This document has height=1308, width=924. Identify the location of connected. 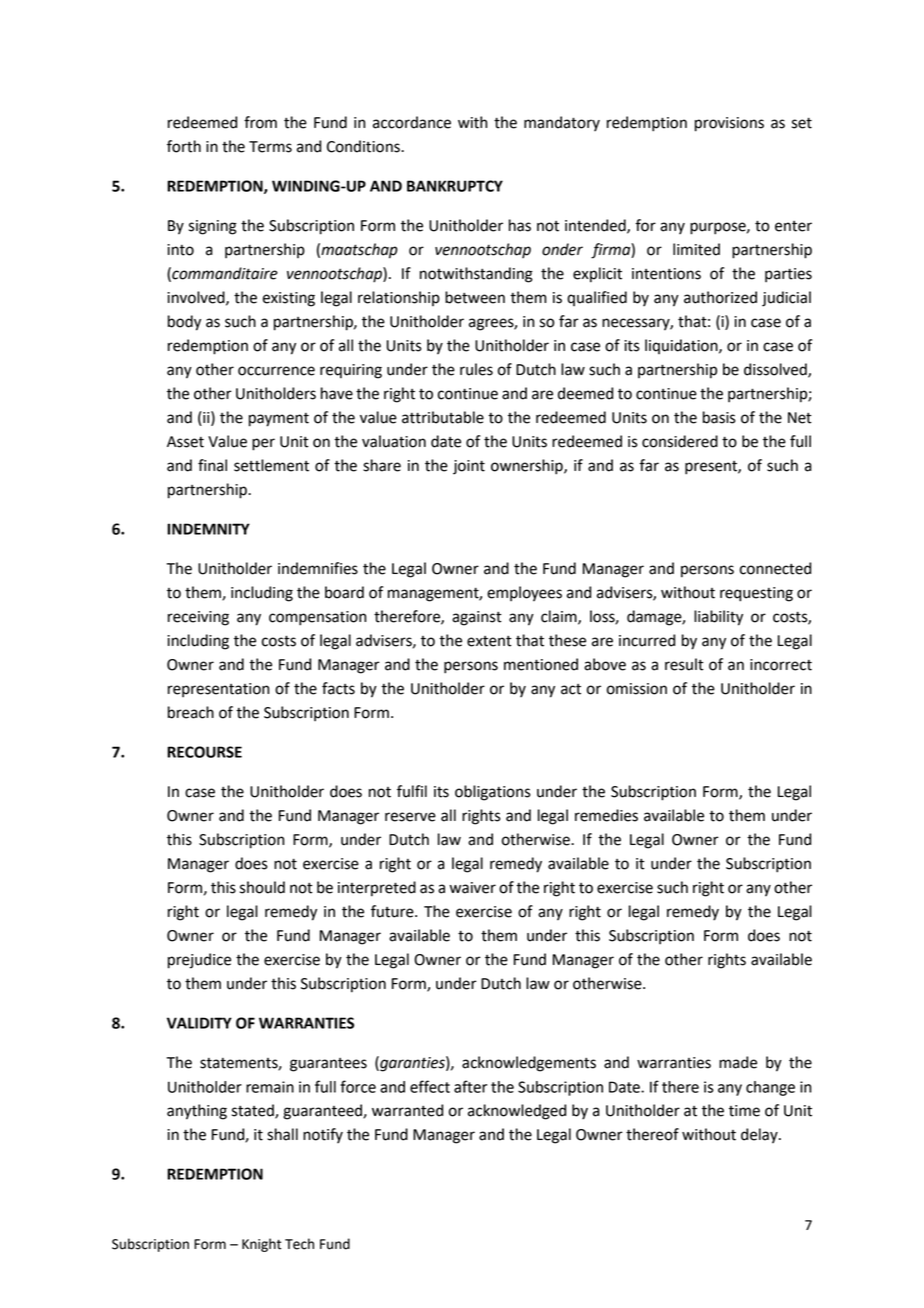
(775, 568).
